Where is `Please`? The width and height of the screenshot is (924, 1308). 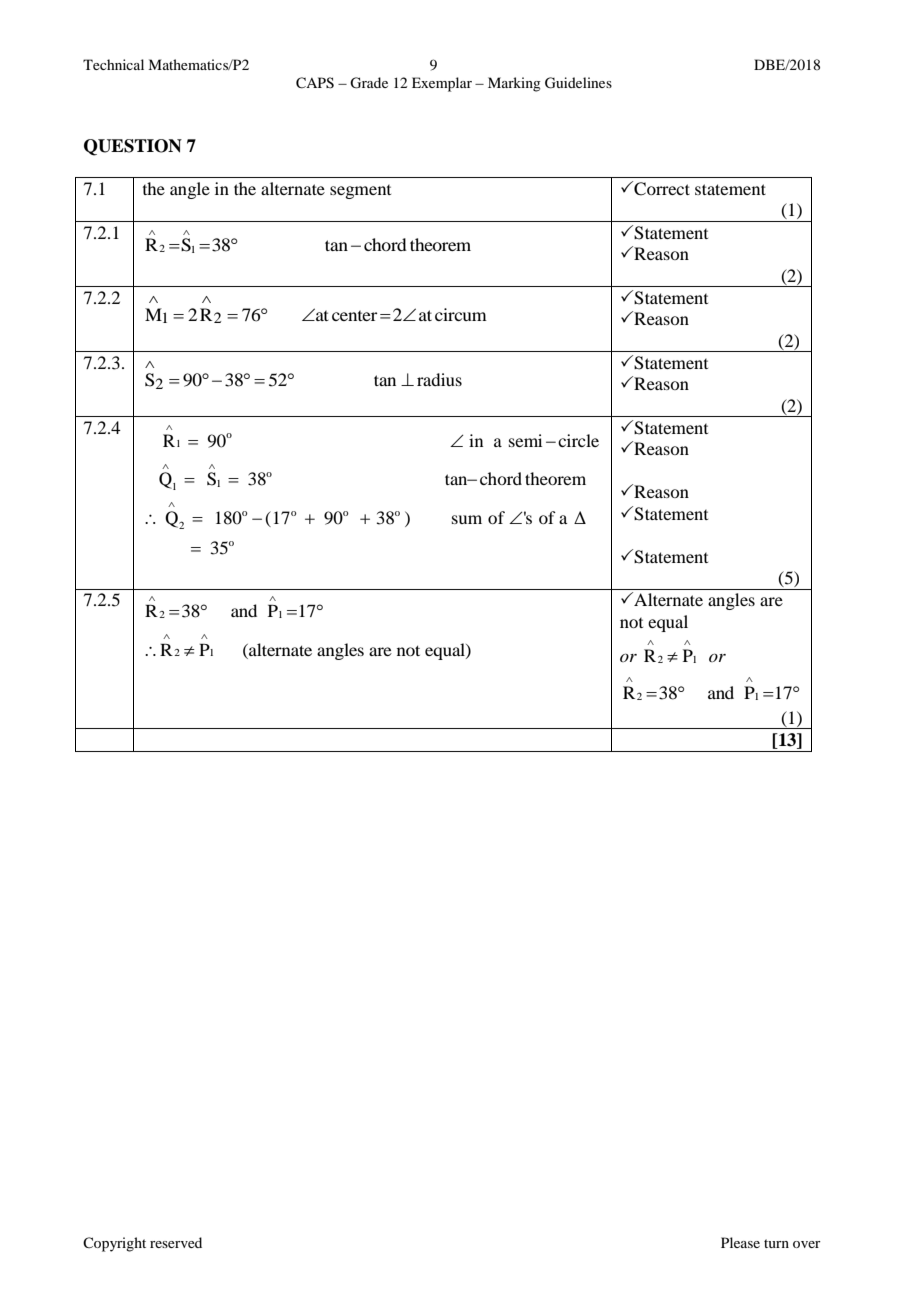 Please is located at coordinates (740, 1242).
